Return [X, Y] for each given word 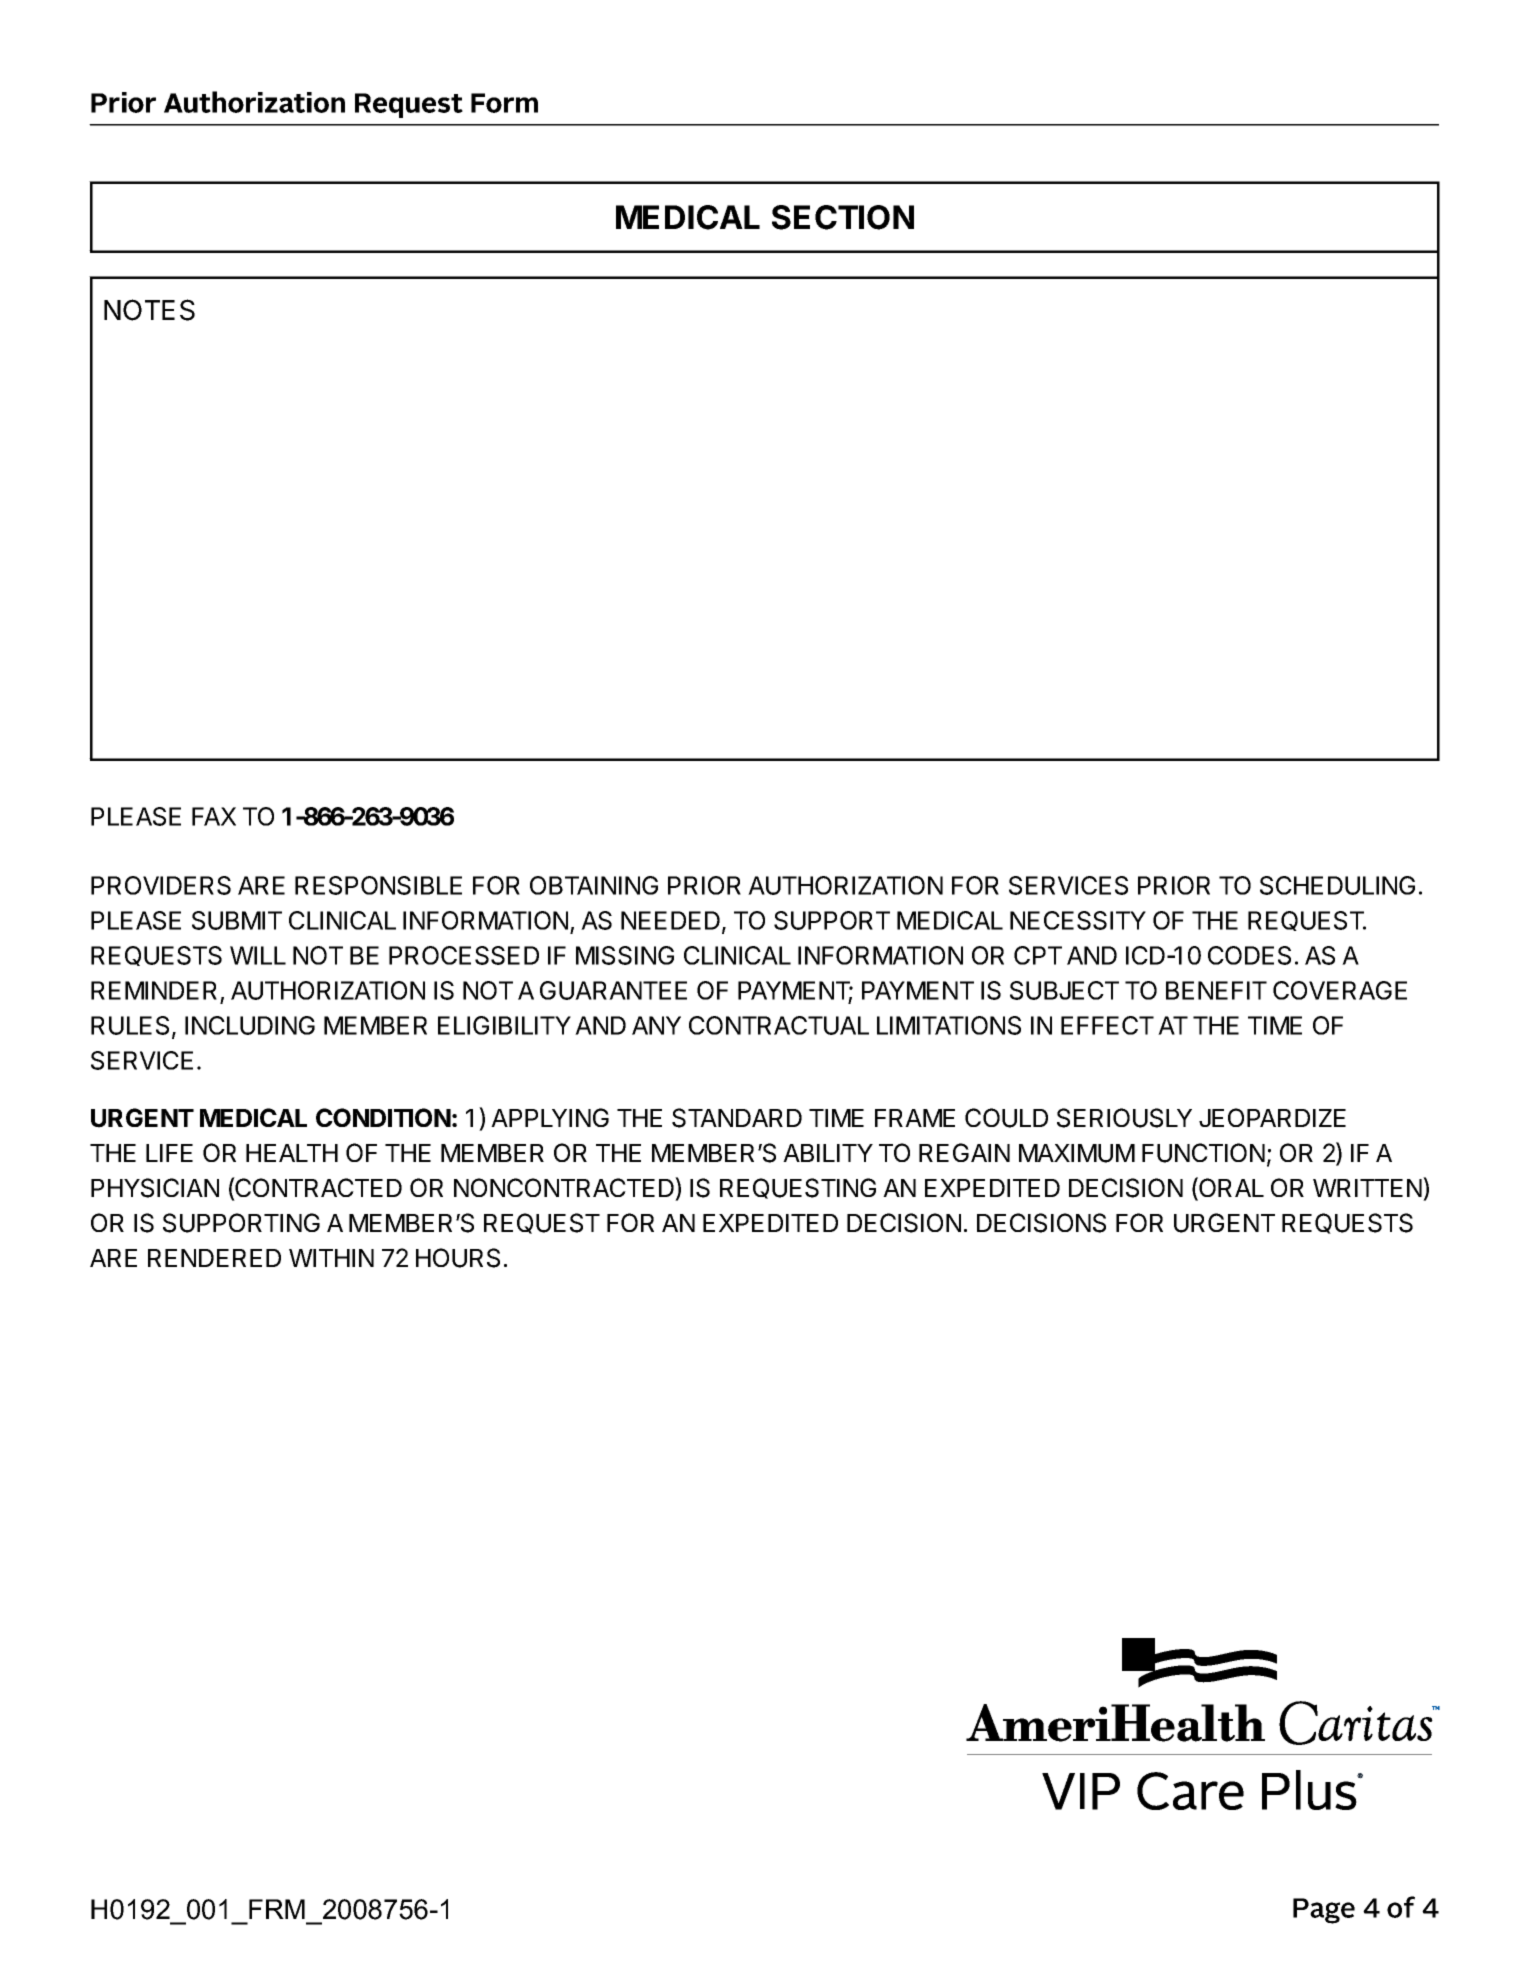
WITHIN [331, 1258]
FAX [214, 816]
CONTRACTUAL [779, 1025]
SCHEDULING [1337, 885]
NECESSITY [1078, 920]
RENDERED [214, 1258]
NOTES [149, 310]
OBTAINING [594, 885]
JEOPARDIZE [1272, 1117]
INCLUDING [250, 1025]
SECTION [843, 217]
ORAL [1230, 1188]
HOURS [458, 1258]
